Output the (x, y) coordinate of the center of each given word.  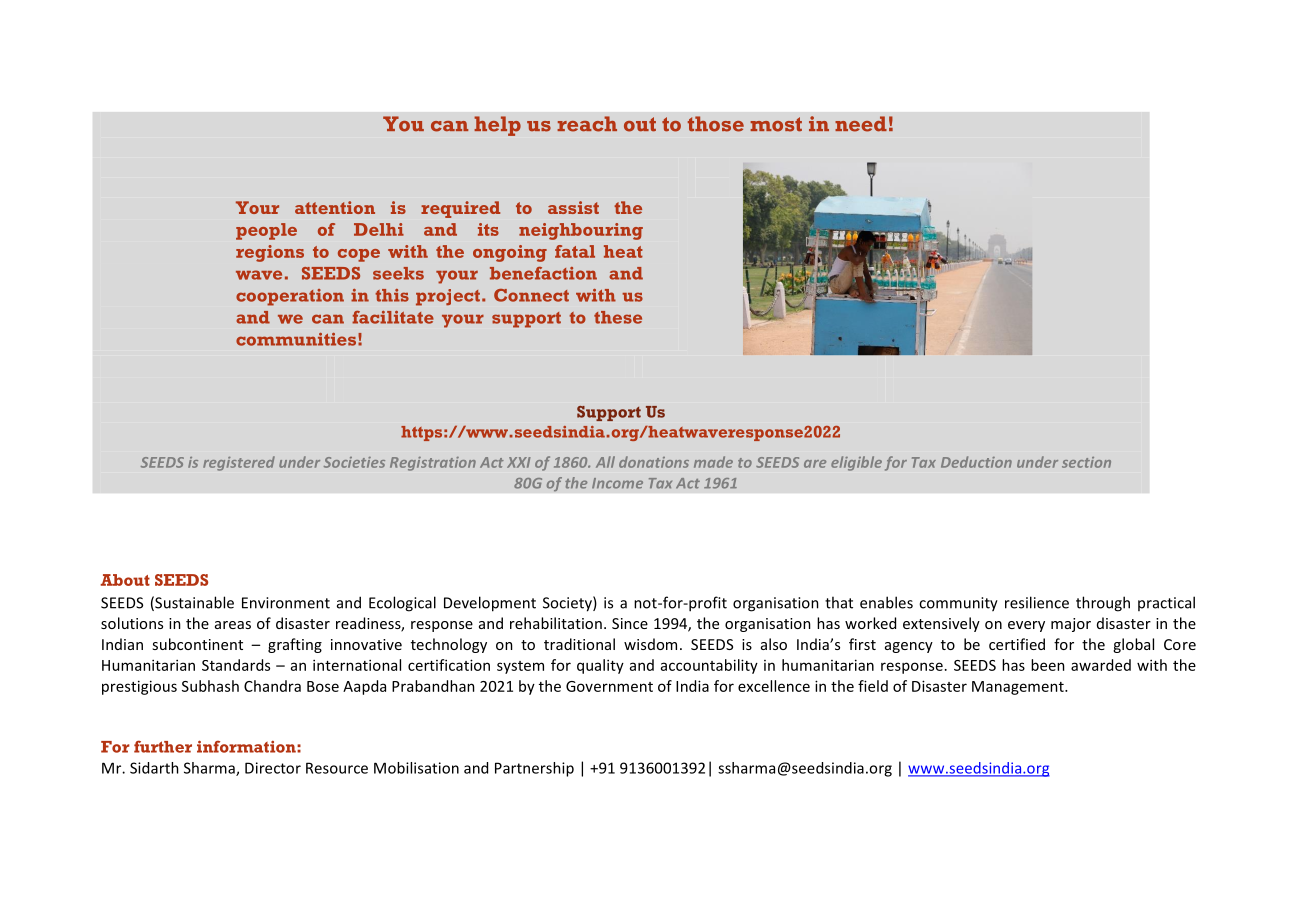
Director (273, 768)
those (716, 124)
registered (239, 463)
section (1086, 462)
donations (654, 462)
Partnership (534, 769)
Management (1019, 688)
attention (335, 207)
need (861, 124)
